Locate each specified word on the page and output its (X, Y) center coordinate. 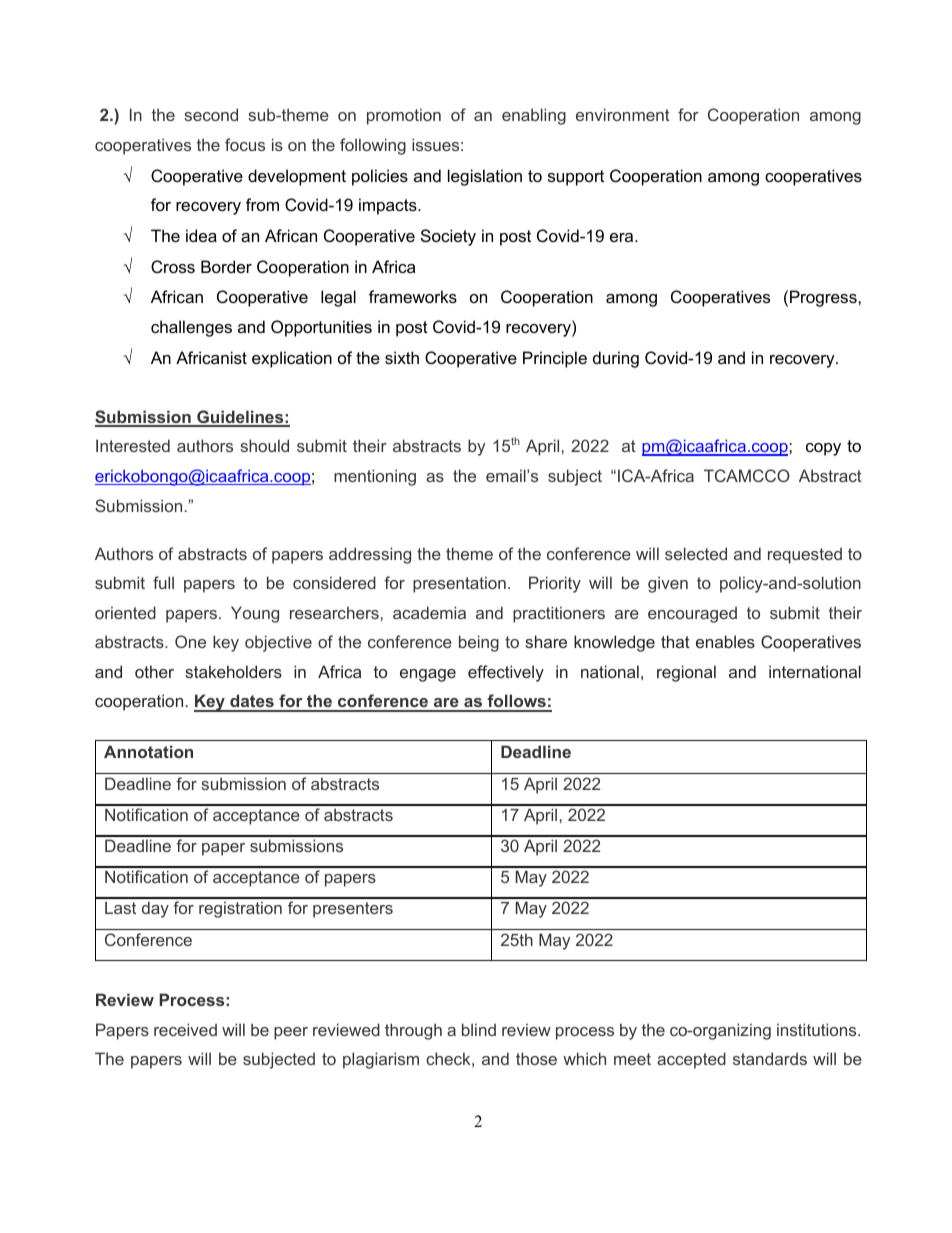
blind (479, 1029)
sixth (402, 357)
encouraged (692, 614)
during (616, 359)
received (185, 1029)
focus (245, 144)
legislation (485, 177)
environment (623, 114)
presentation (459, 584)
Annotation (148, 751)
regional (686, 673)
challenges (191, 328)
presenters (353, 910)
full (163, 582)
